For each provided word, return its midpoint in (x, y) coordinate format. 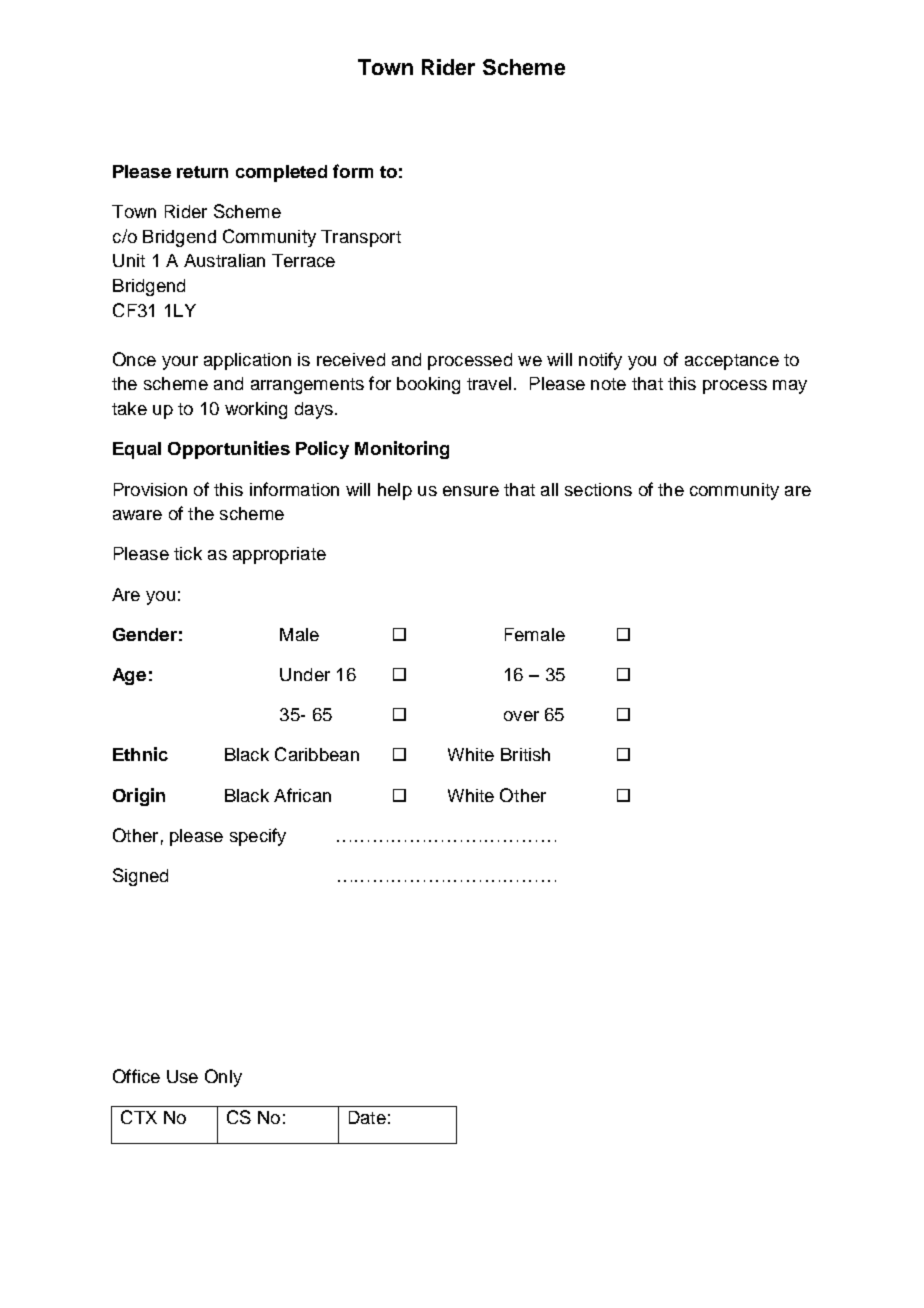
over (521, 716)
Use (182, 1076)
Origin (139, 797)
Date (367, 1117)
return (202, 172)
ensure (471, 491)
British (525, 754)
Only (223, 1078)
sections (598, 489)
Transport (361, 238)
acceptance (732, 362)
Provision (150, 489)
